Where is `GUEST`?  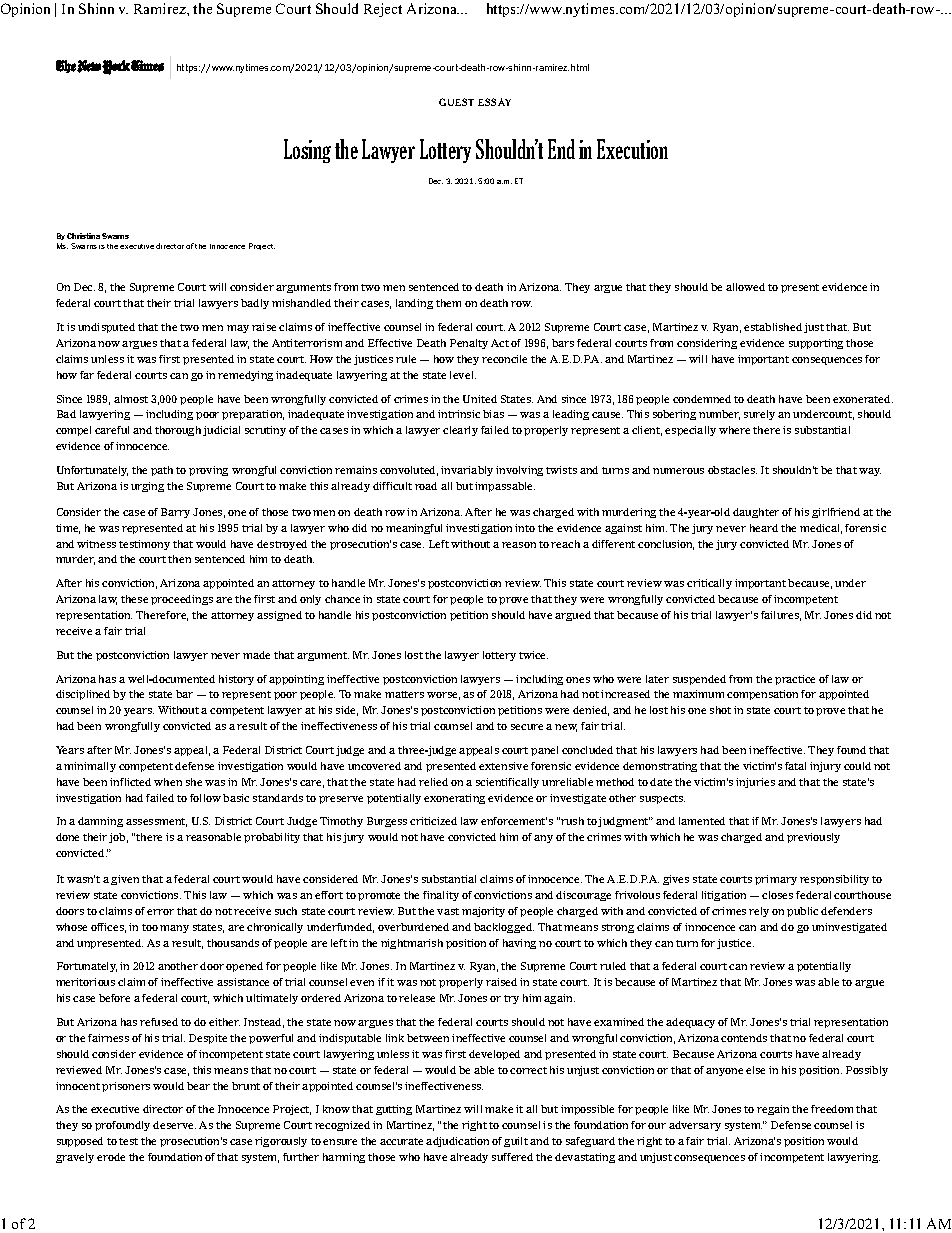
GUEST is located at coordinates (456, 102).
